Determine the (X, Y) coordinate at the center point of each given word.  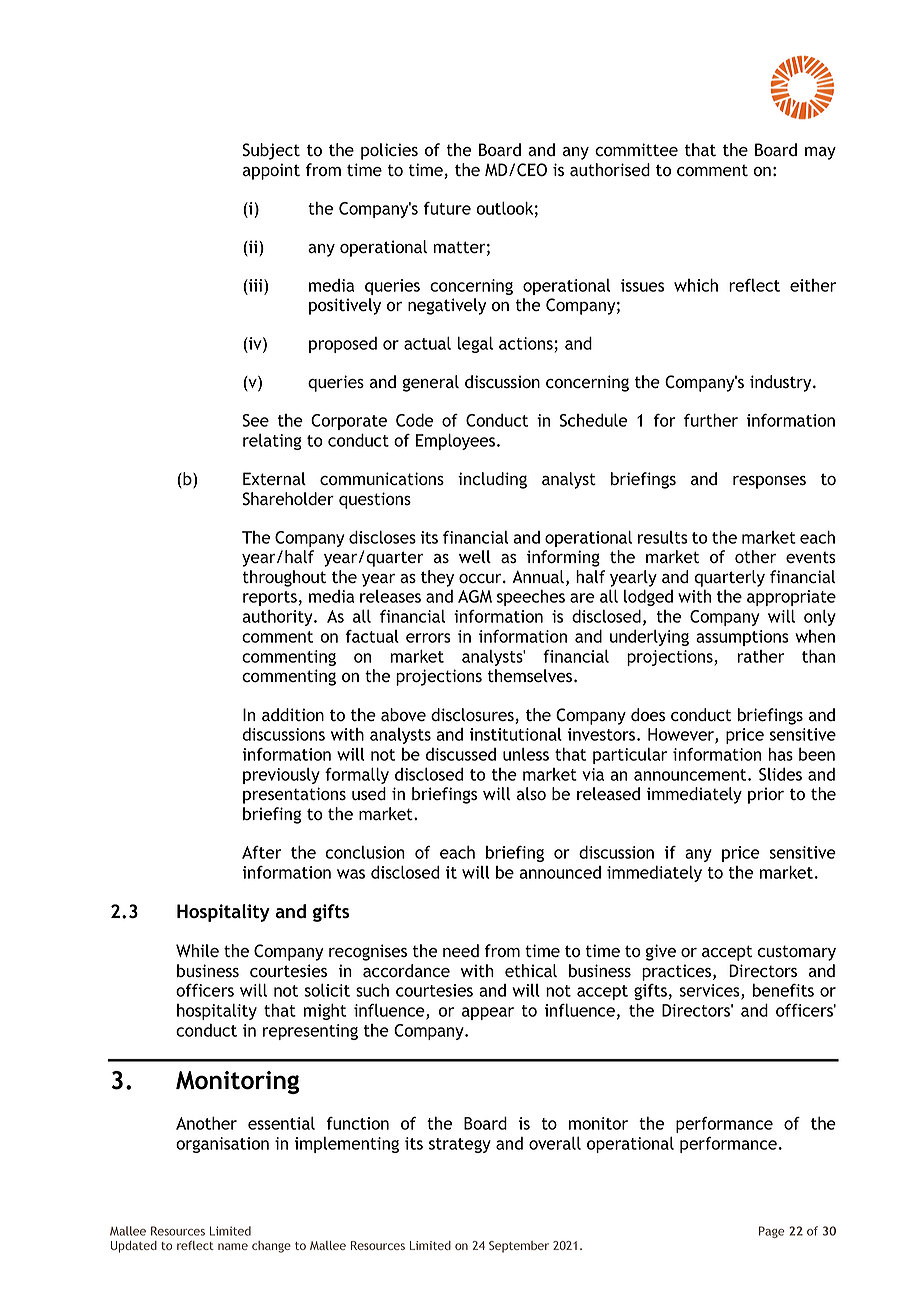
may (820, 153)
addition (293, 715)
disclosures (473, 716)
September (519, 1247)
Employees (455, 442)
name (233, 1246)
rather (761, 656)
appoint (271, 171)
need (461, 951)
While (197, 950)
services (711, 992)
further (711, 420)
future (447, 208)
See (255, 420)
